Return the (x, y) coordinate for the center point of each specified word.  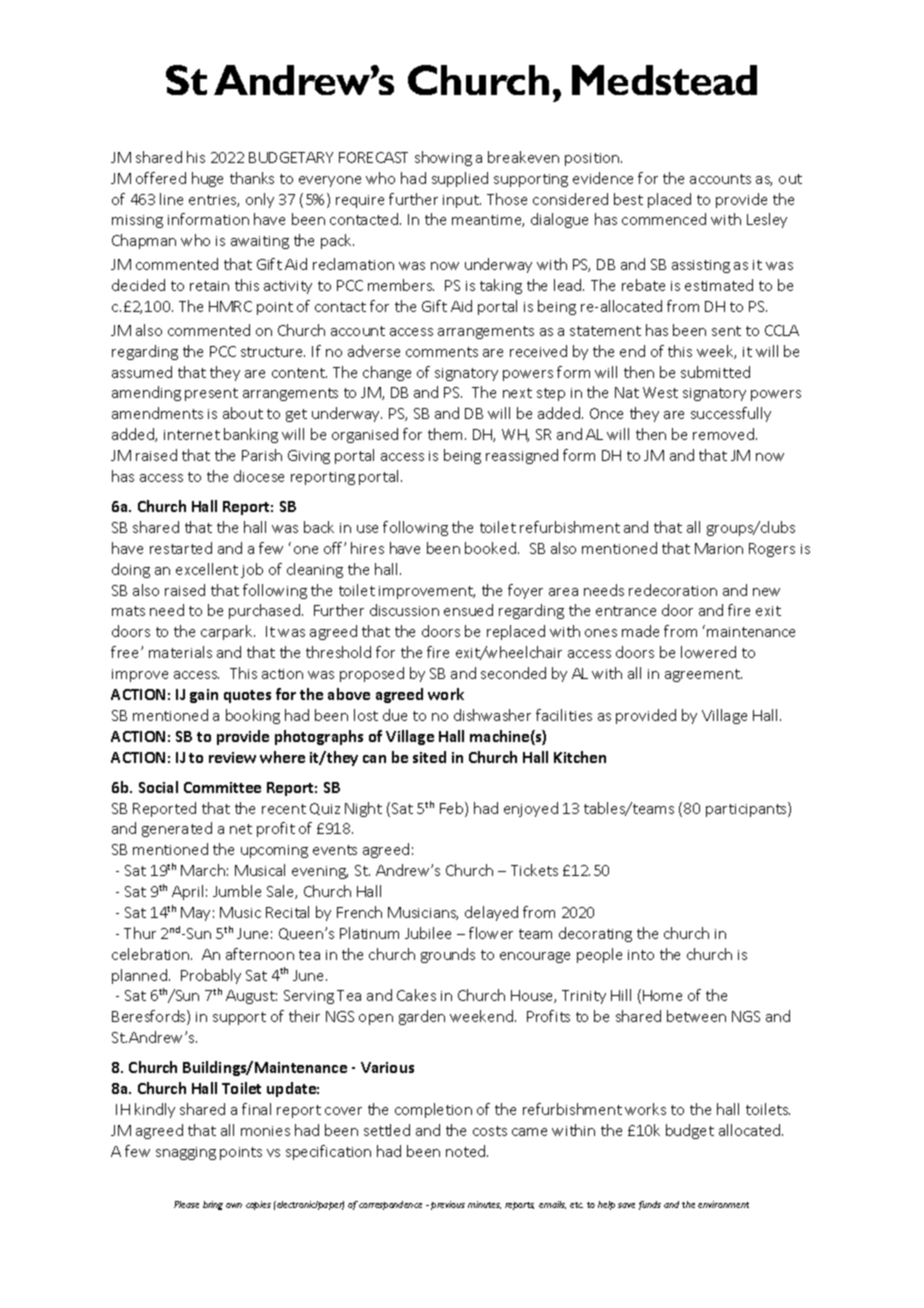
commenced (664, 219)
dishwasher (492, 715)
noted (467, 1151)
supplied (460, 179)
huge (207, 179)
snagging (186, 1153)
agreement (703, 675)
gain (204, 696)
